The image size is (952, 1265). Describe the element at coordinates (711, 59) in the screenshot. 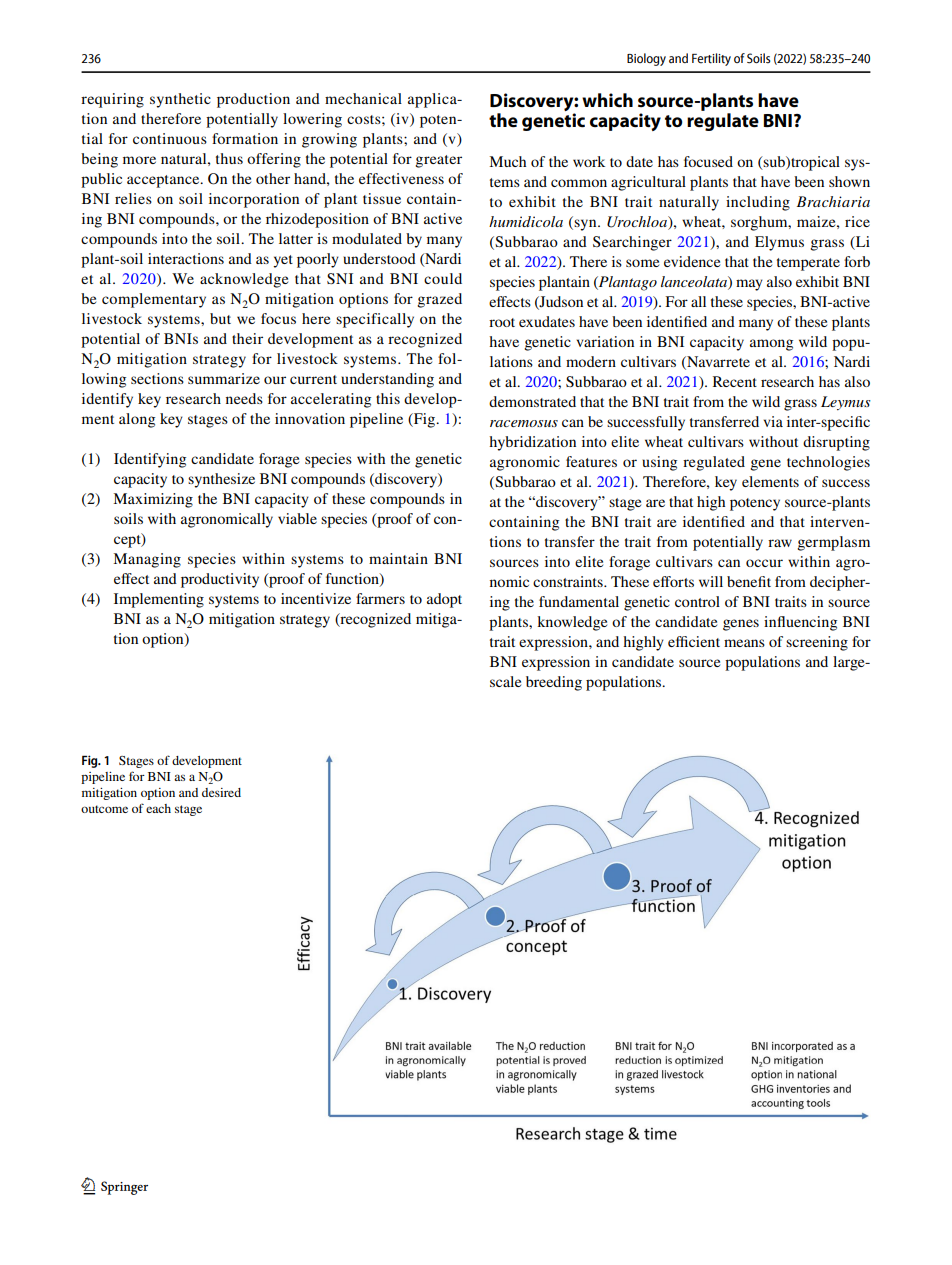

I see `Fertility` at that location.
